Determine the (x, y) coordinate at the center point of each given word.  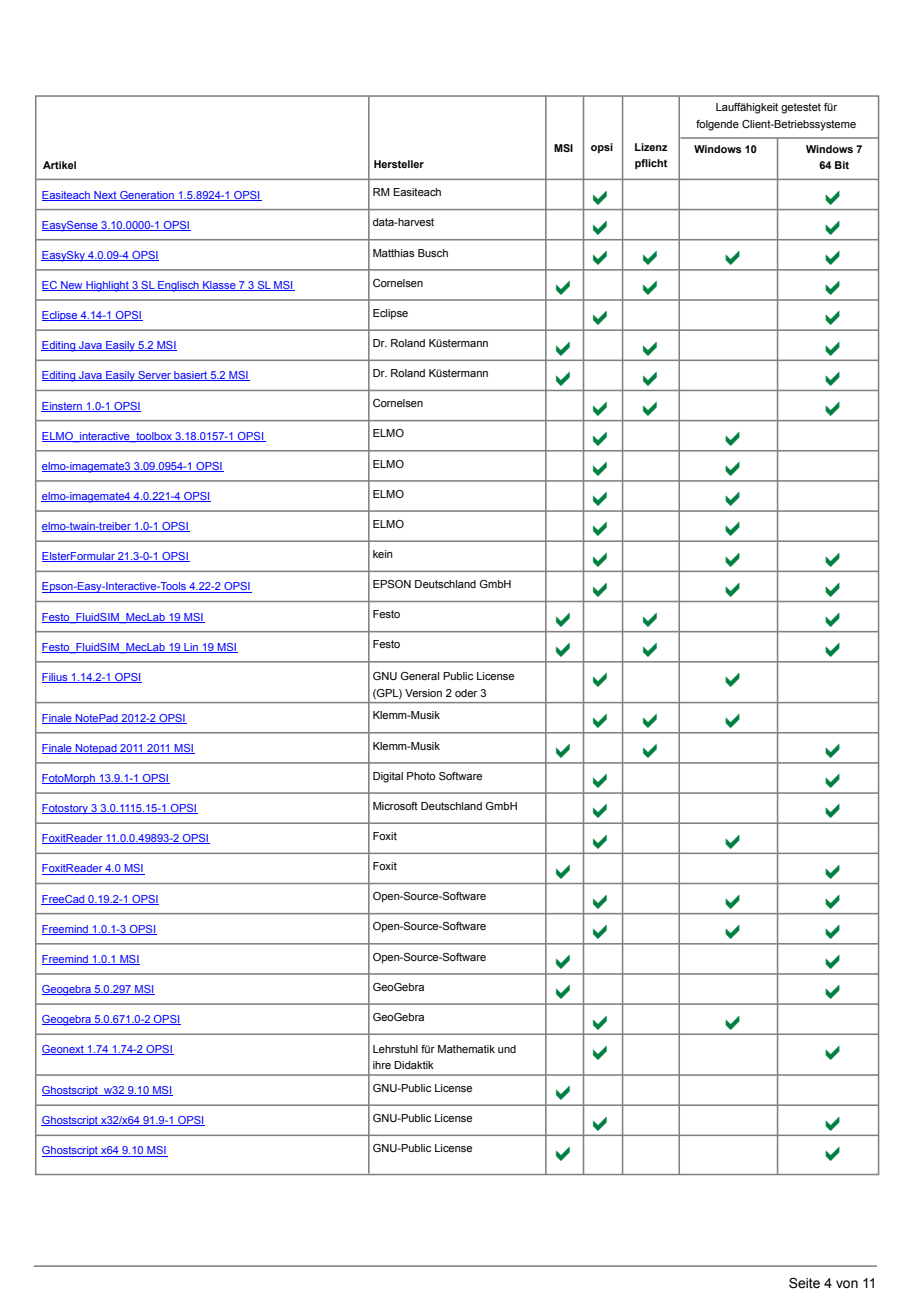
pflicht (651, 164)
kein (383, 554)
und (507, 1049)
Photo (421, 776)
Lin (191, 648)
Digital (388, 777)
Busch (433, 253)
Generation (147, 196)
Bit (842, 165)
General (420, 676)
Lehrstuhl (395, 1049)
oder (466, 693)
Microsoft (395, 806)
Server (154, 376)
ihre (382, 1065)
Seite (804, 1283)
